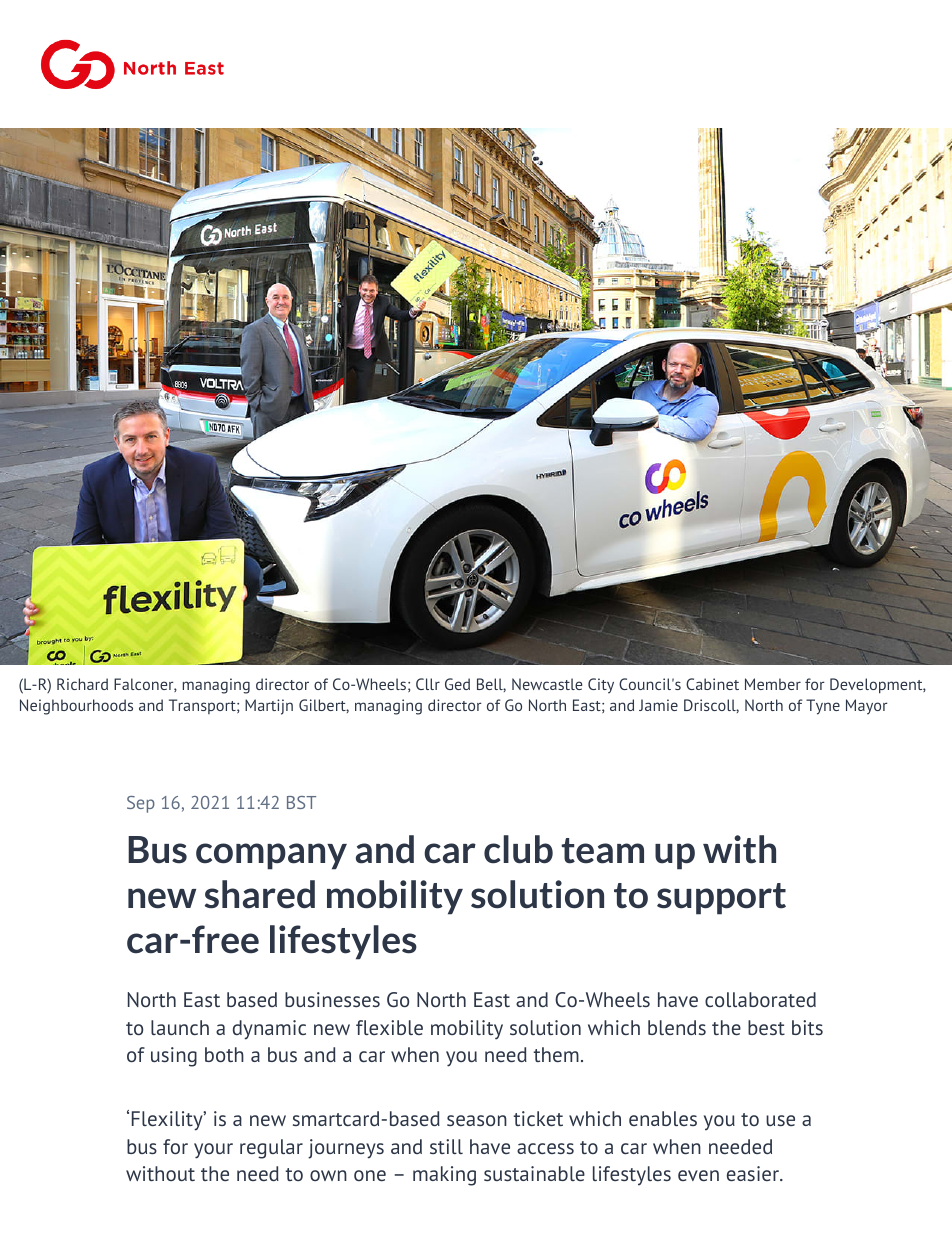 The image size is (952, 1233). What do you see at coordinates (773, 684) in the screenshot?
I see `Member` at bounding box center [773, 684].
